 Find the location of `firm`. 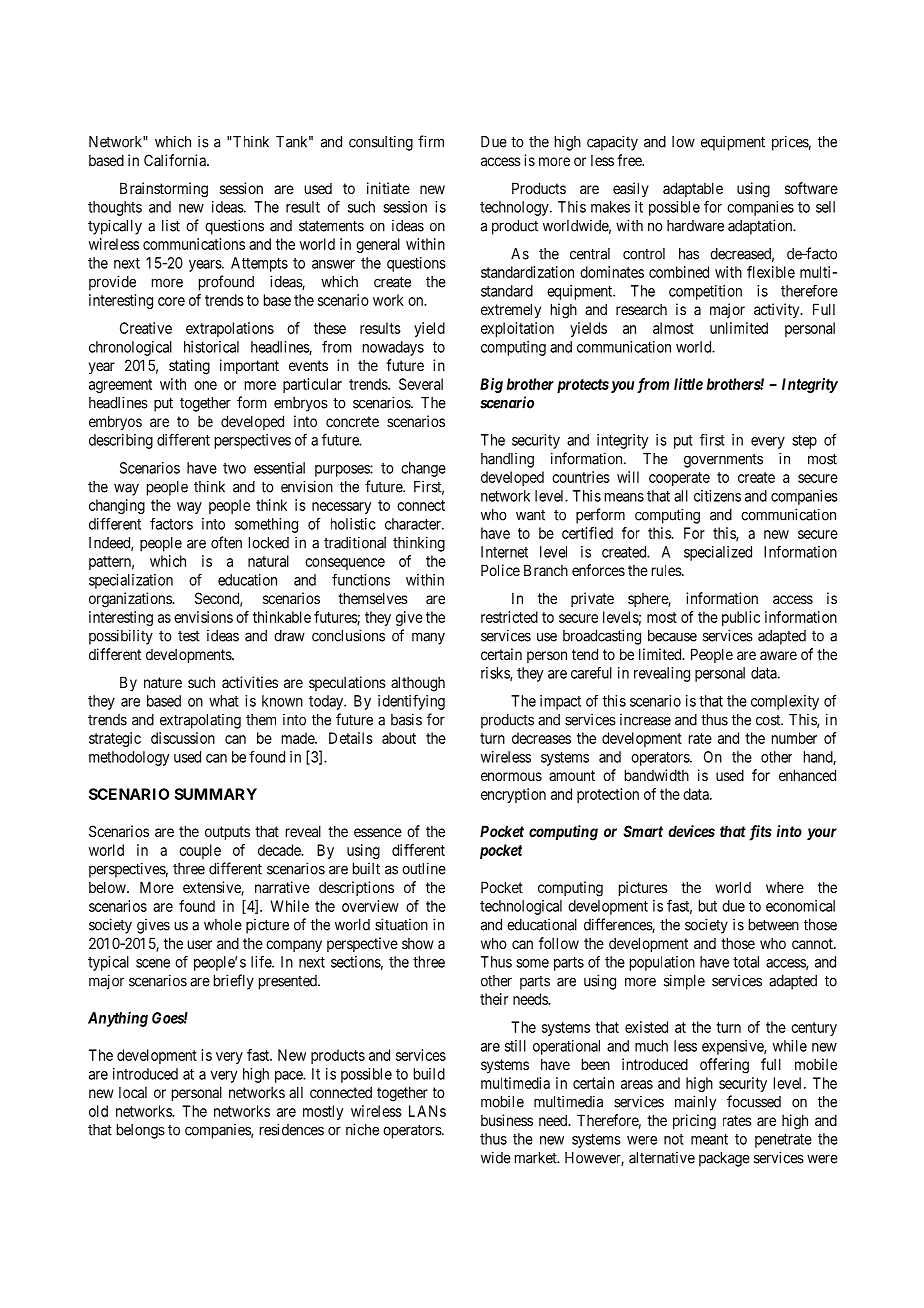

firm is located at coordinates (431, 141).
